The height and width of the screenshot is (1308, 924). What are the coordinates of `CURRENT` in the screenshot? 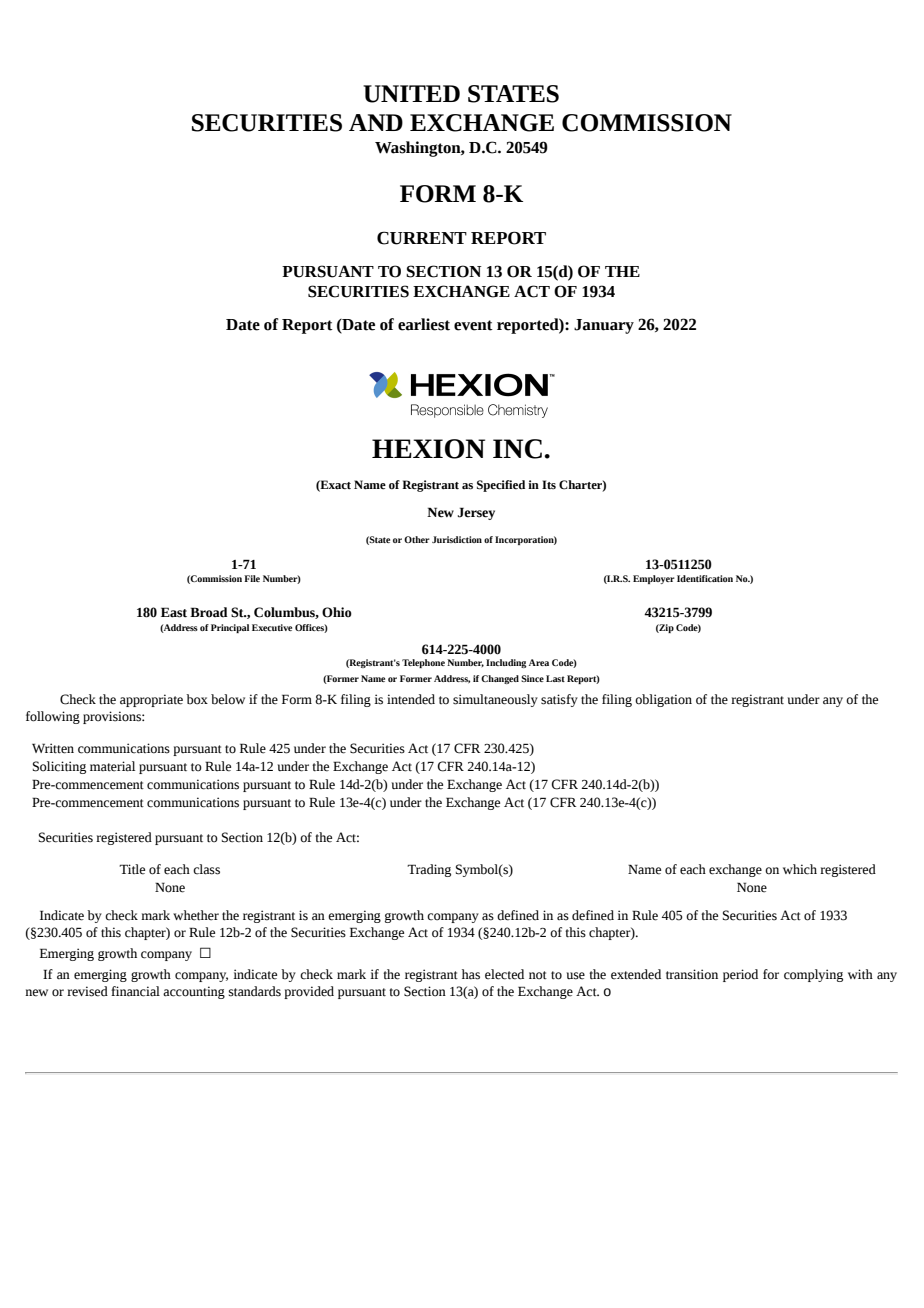 It's located at (422, 238).
